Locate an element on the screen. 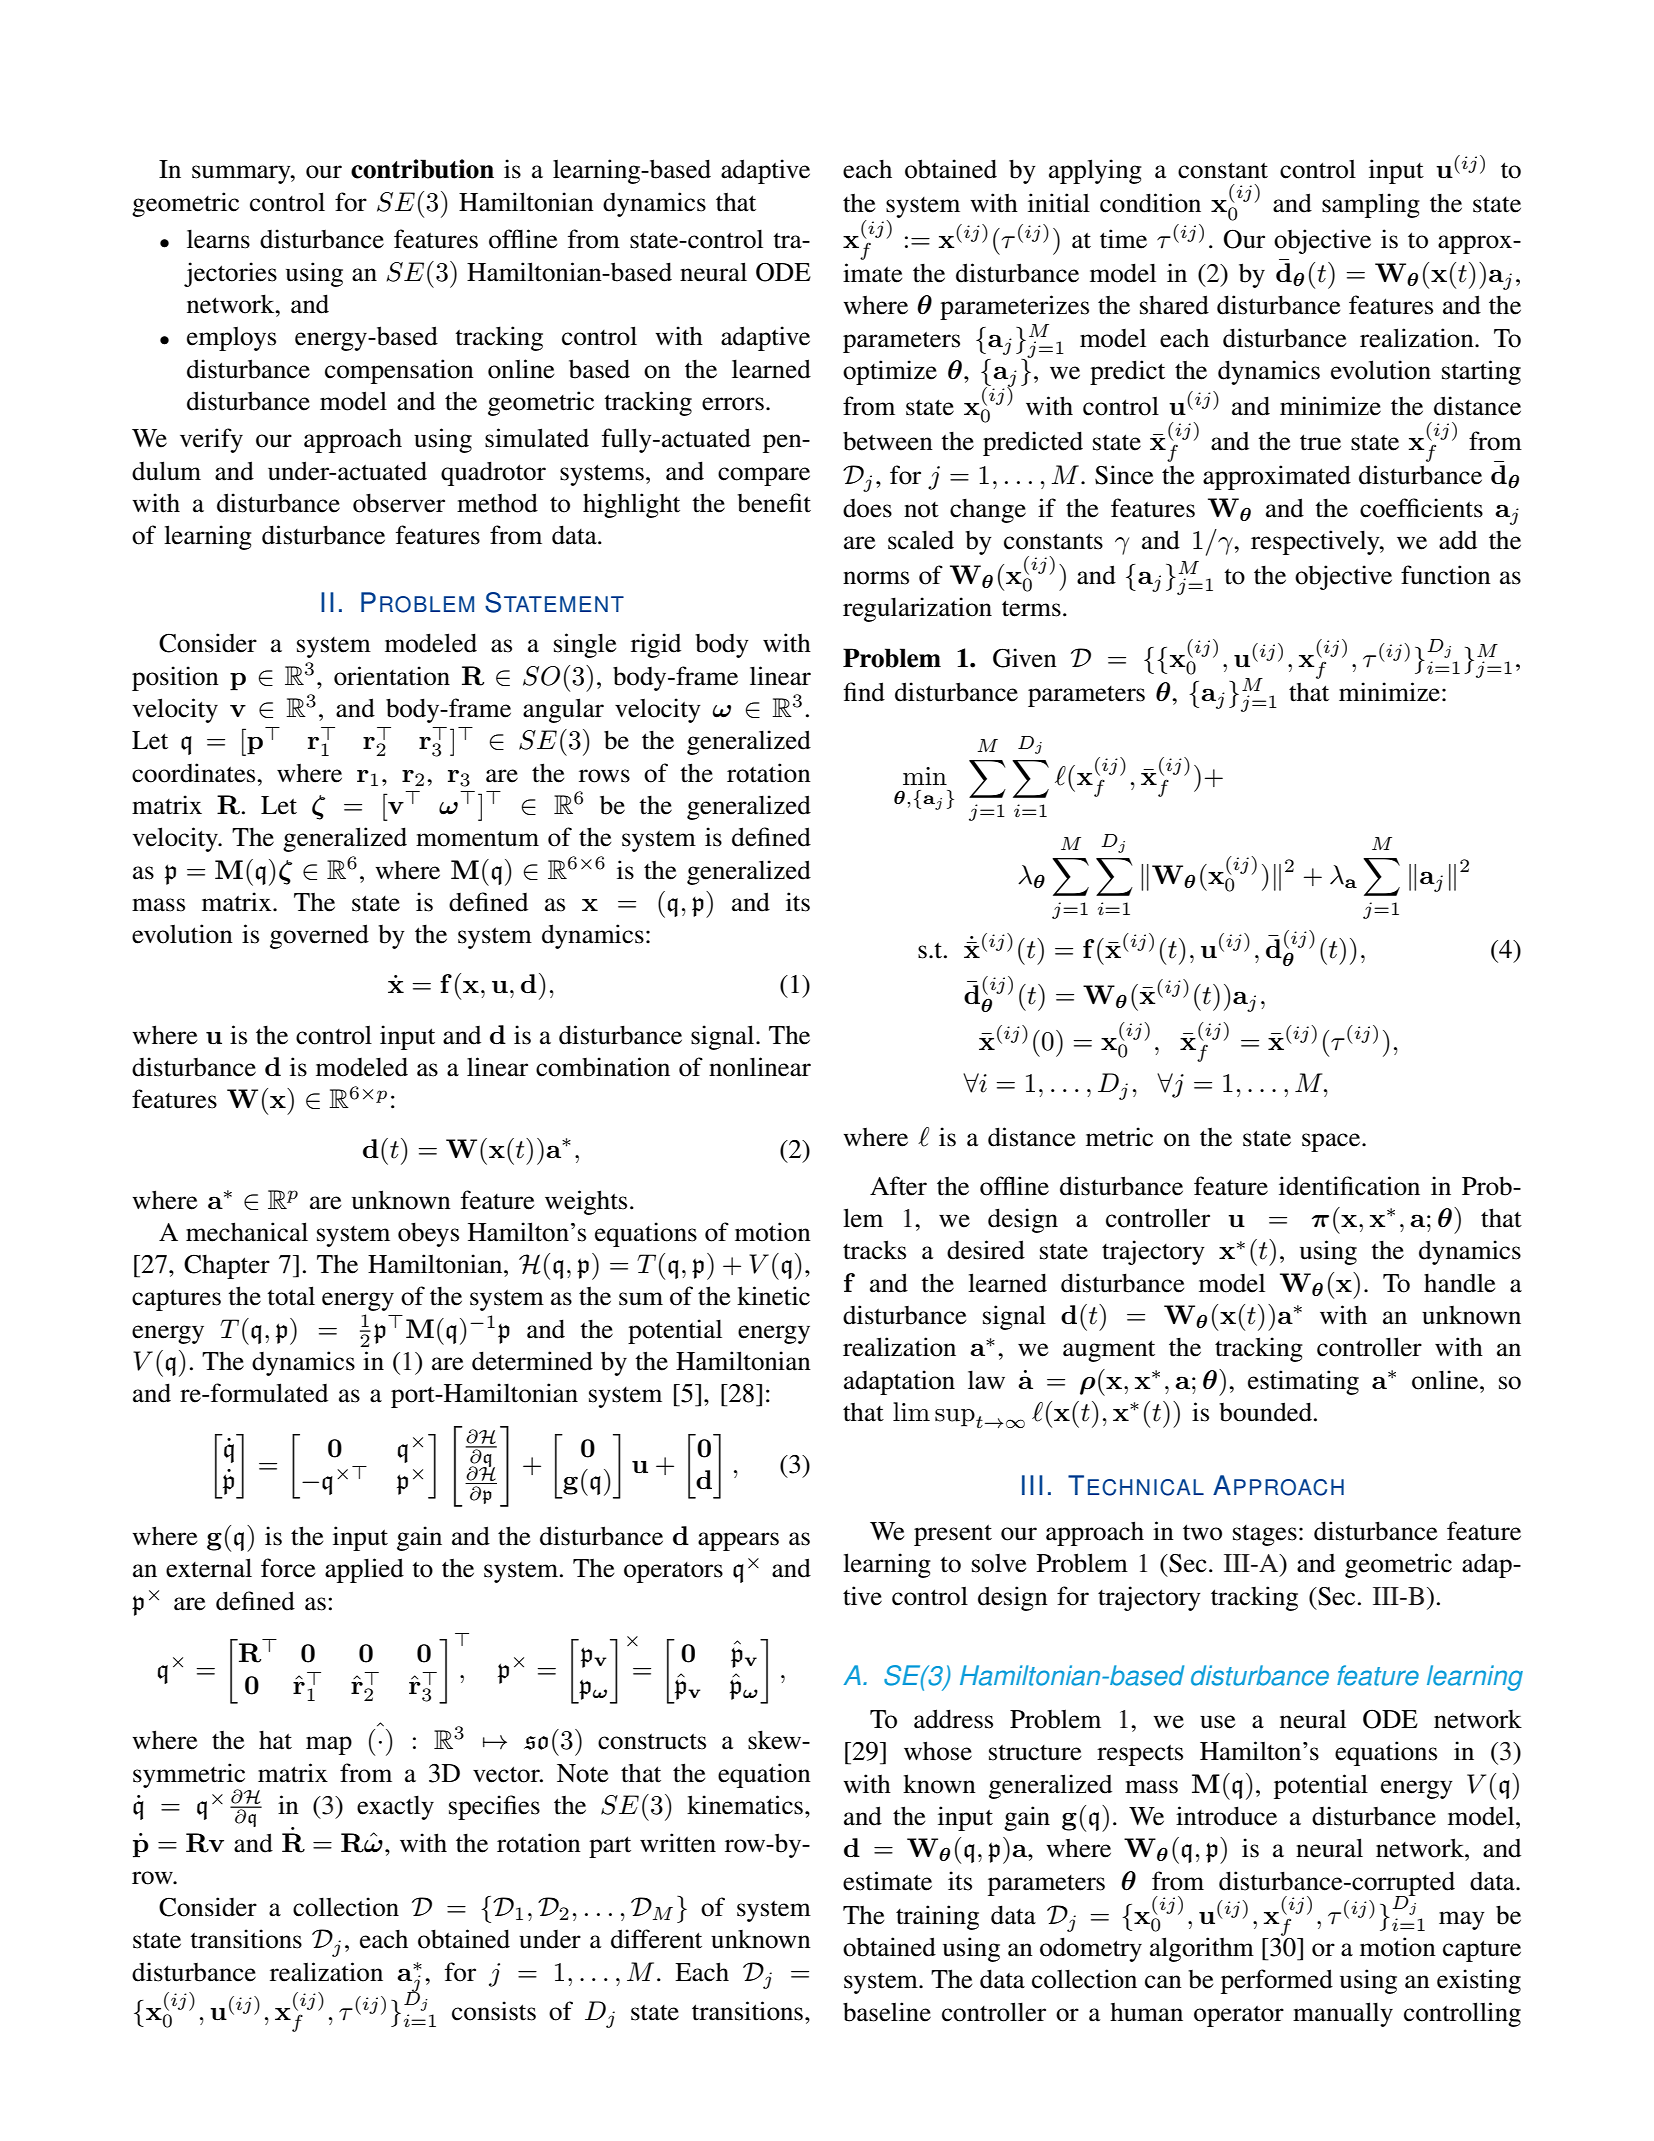  sampling is located at coordinates (1371, 205).
